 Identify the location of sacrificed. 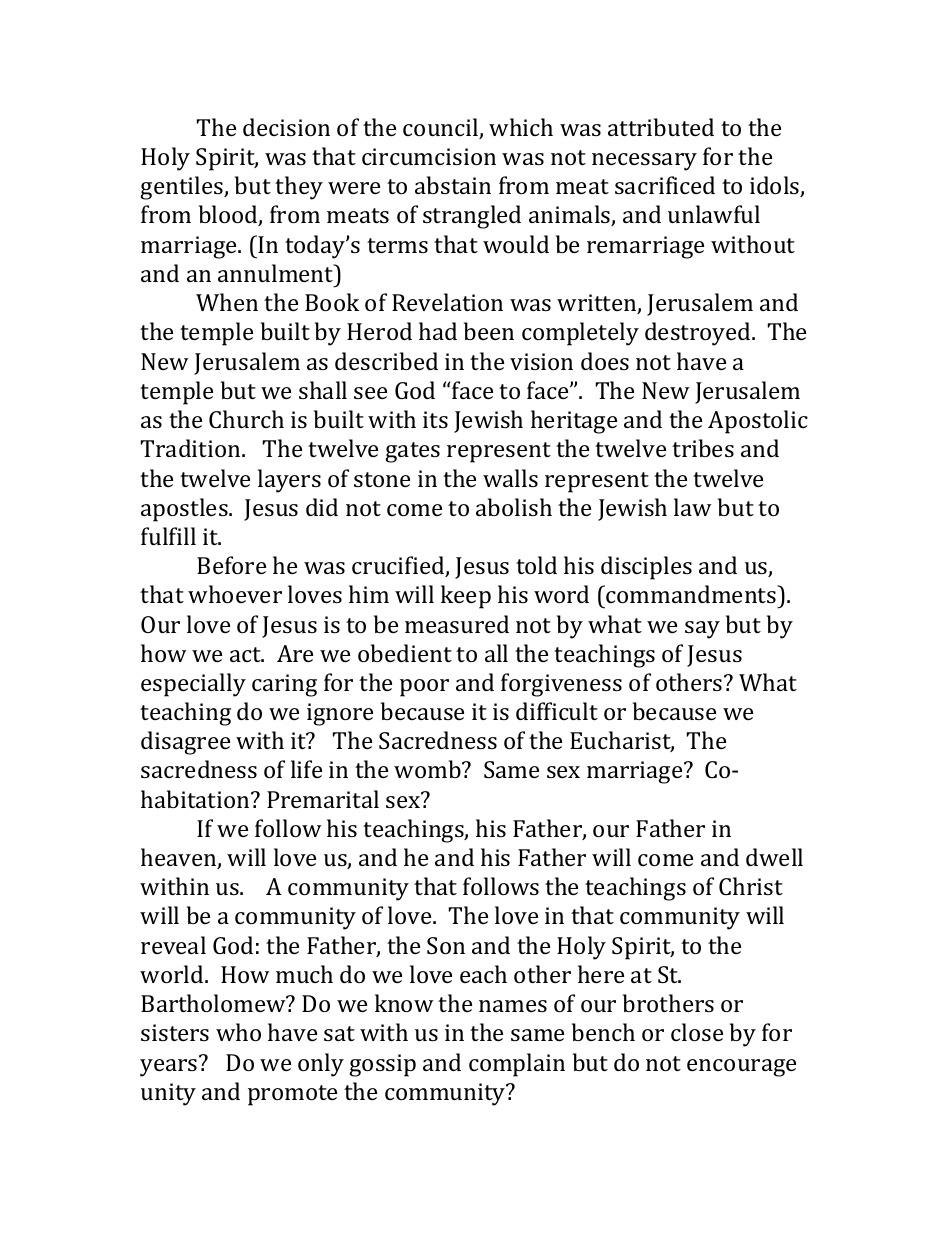
(665, 185).
